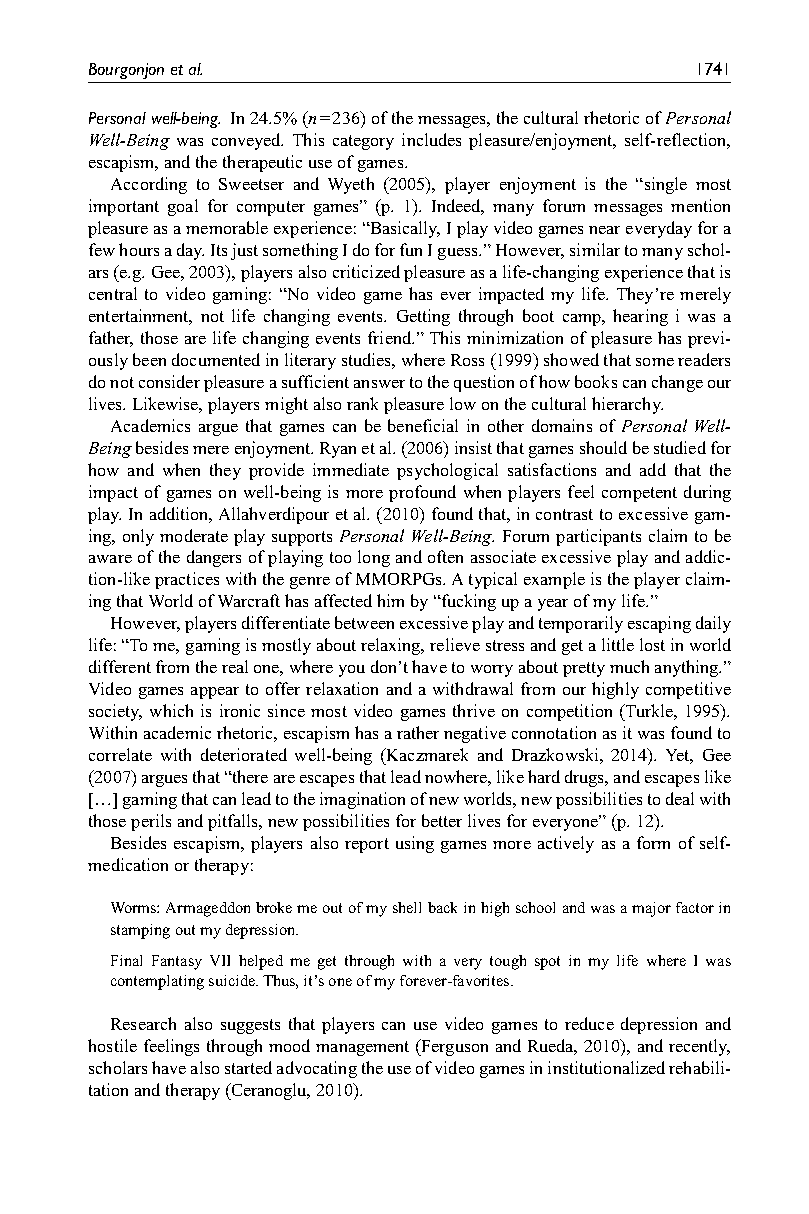  Describe the element at coordinates (415, 844) in the page. I see `using` at that location.
